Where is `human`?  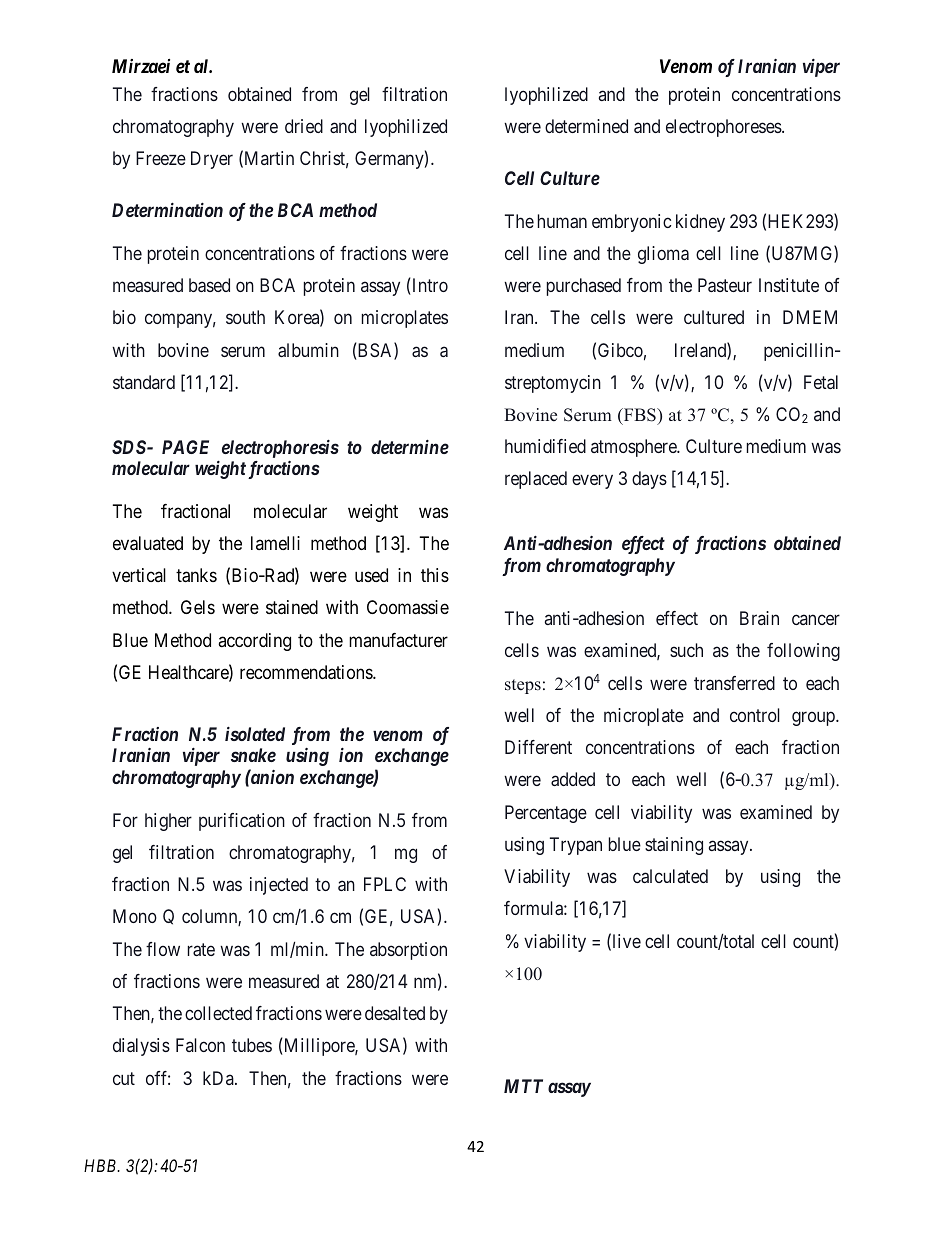 human is located at coordinates (562, 221).
